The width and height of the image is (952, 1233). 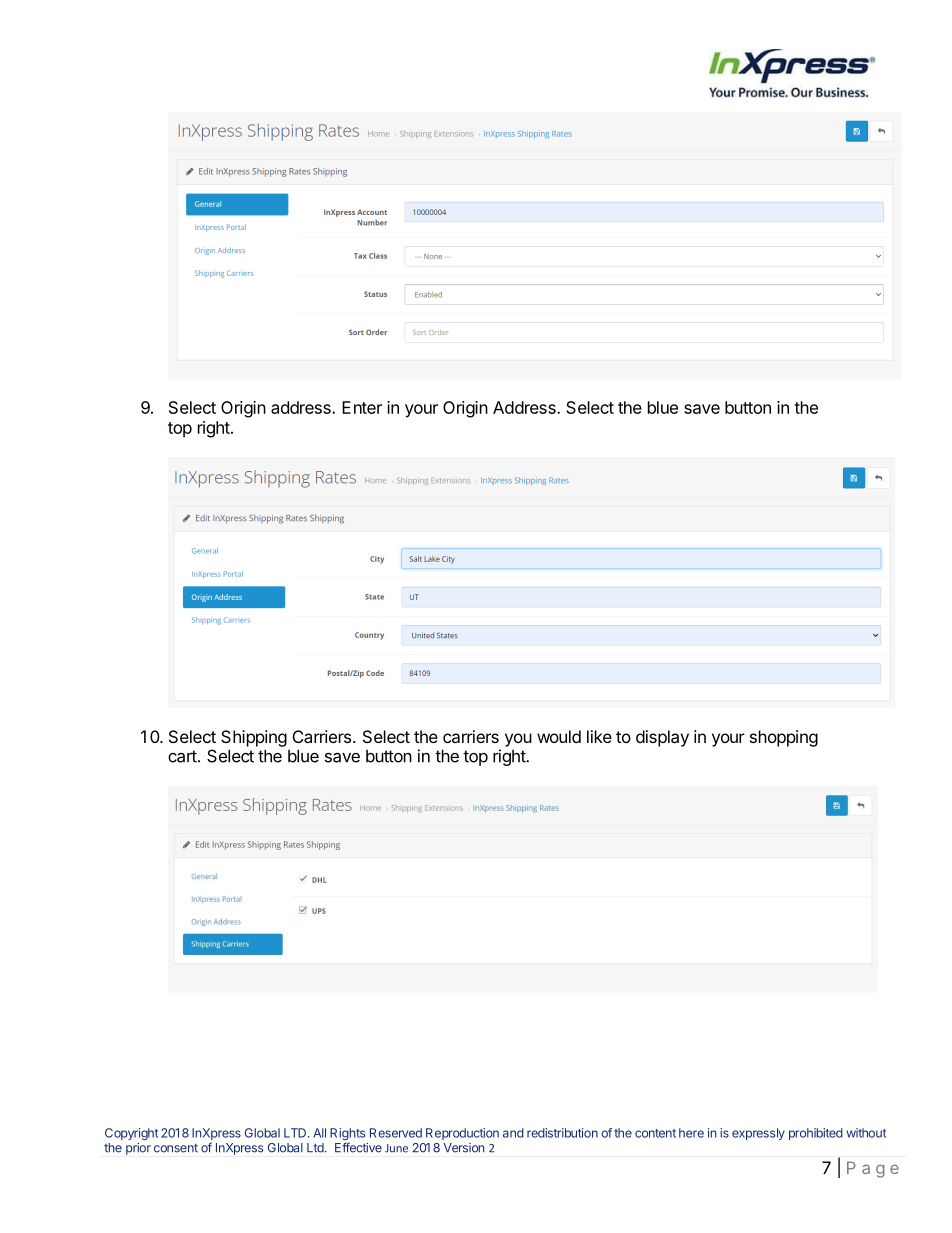 I want to click on consent, so click(x=176, y=1148).
